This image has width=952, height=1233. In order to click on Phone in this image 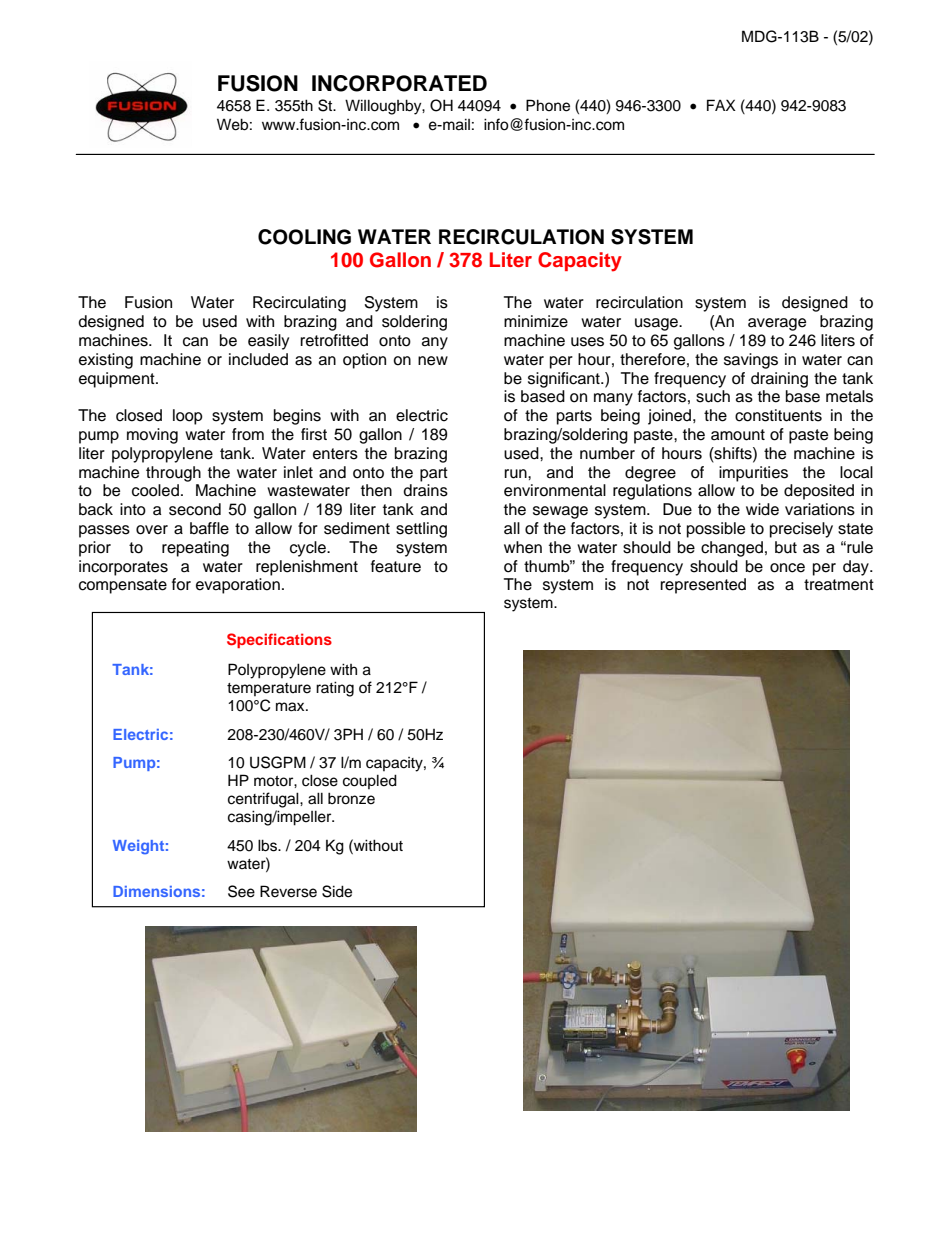, I will do `click(548, 105)`.
